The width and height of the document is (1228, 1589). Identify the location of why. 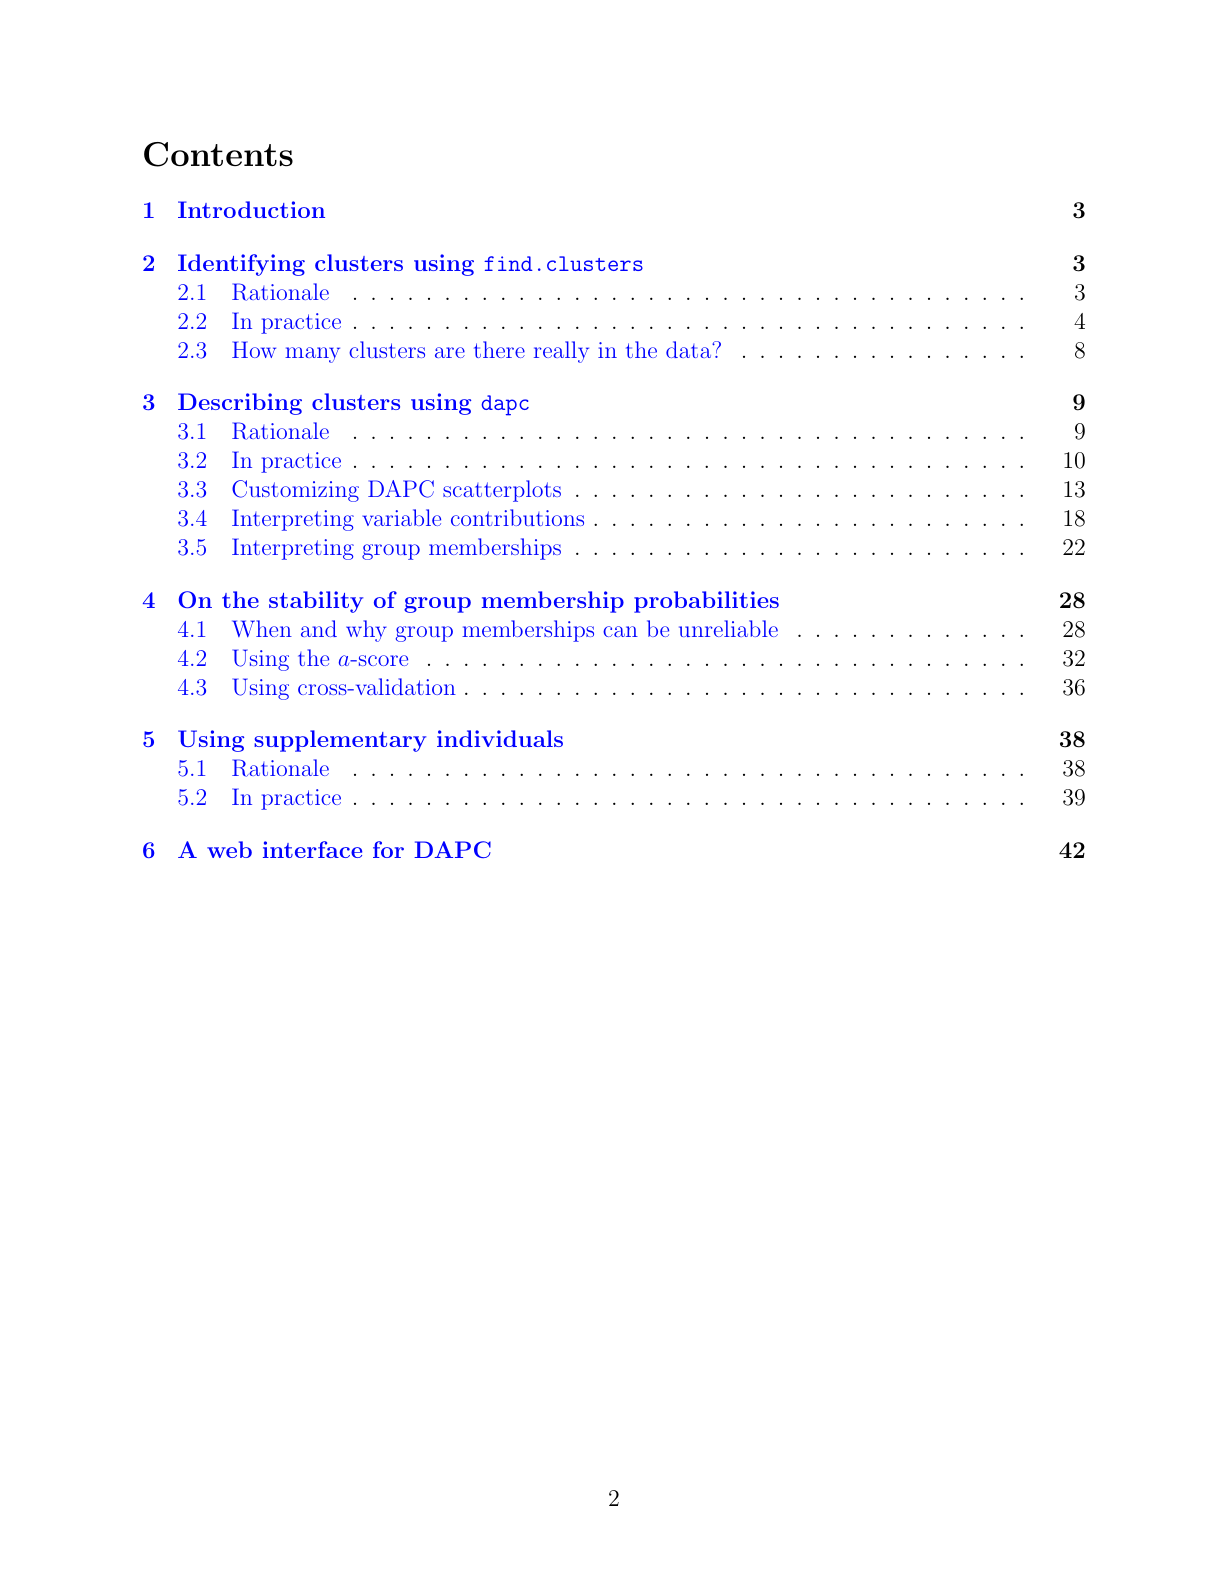
(366, 631).
